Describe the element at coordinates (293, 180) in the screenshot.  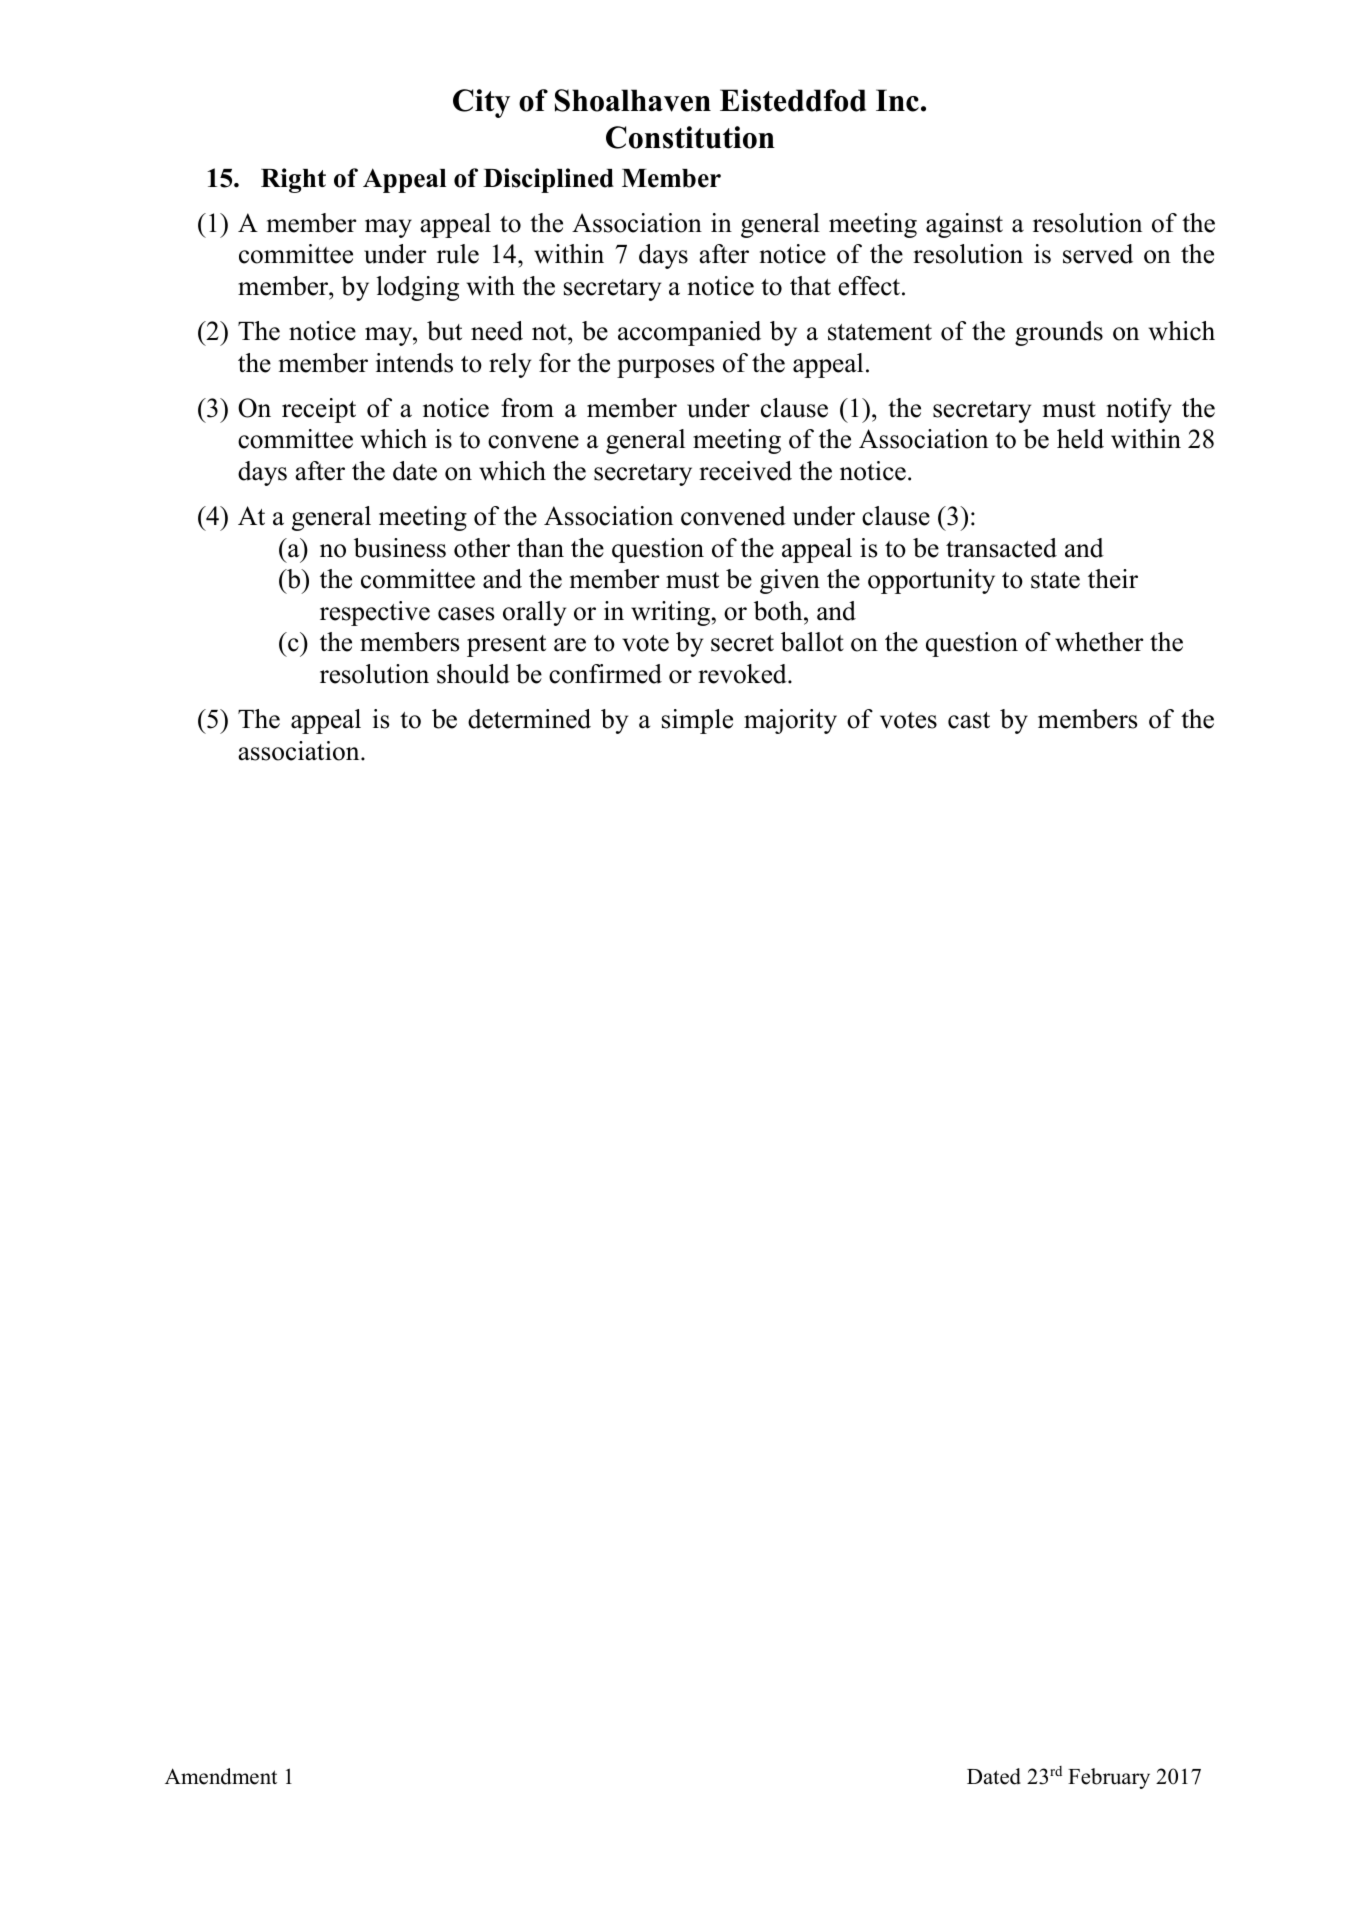
I see `Right` at that location.
